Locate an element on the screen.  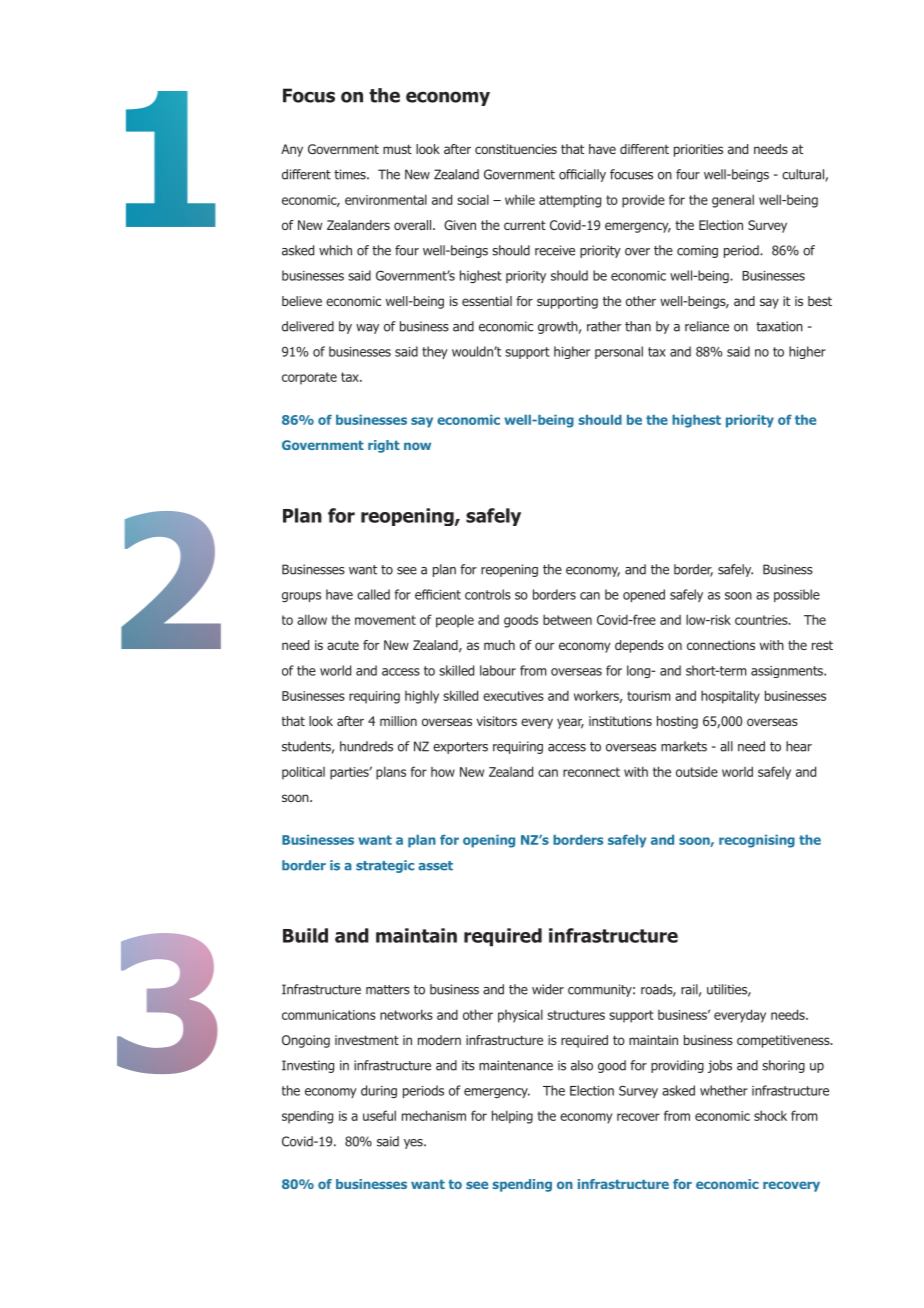
general is located at coordinates (733, 201).
